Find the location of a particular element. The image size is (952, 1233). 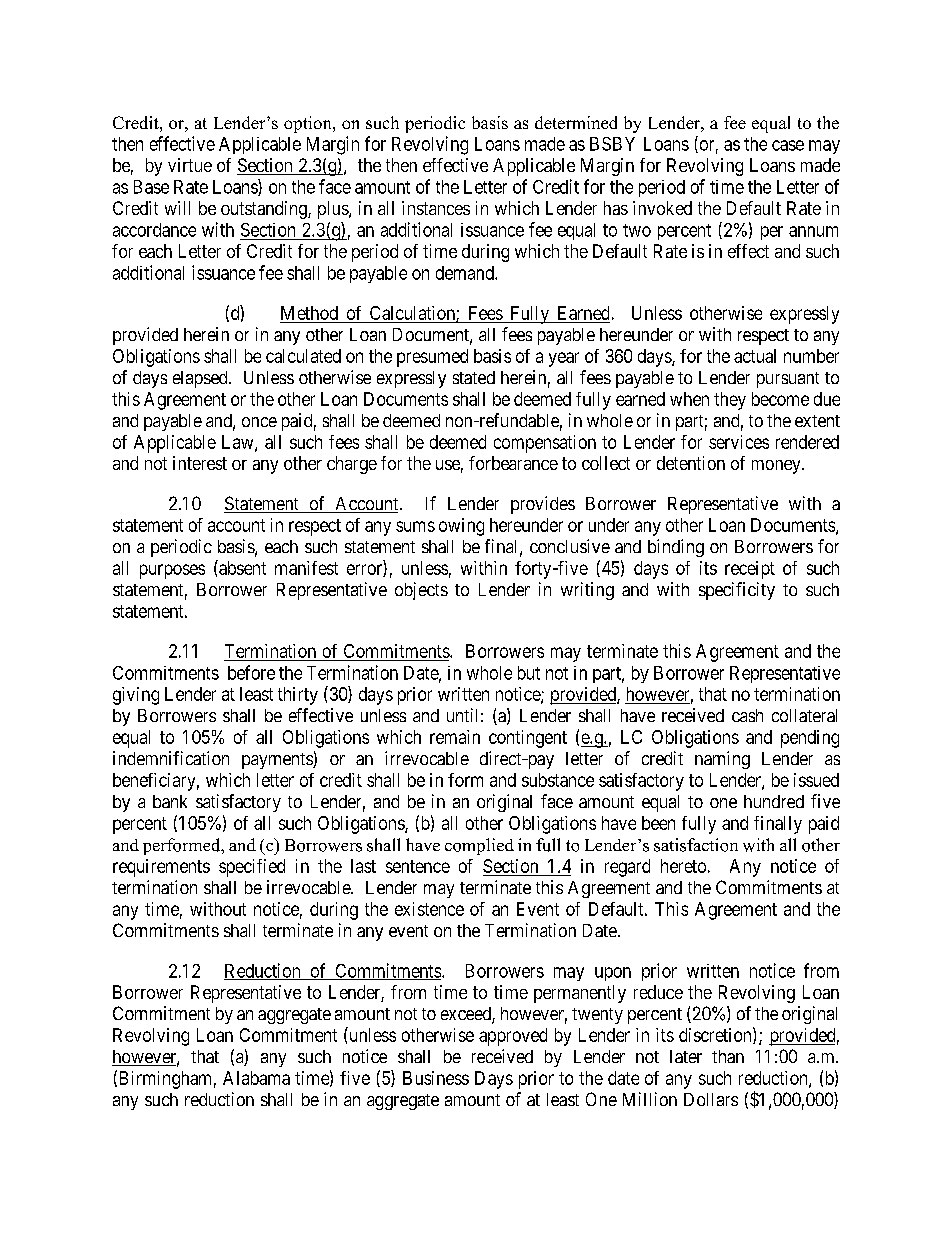

objects is located at coordinates (421, 591).
